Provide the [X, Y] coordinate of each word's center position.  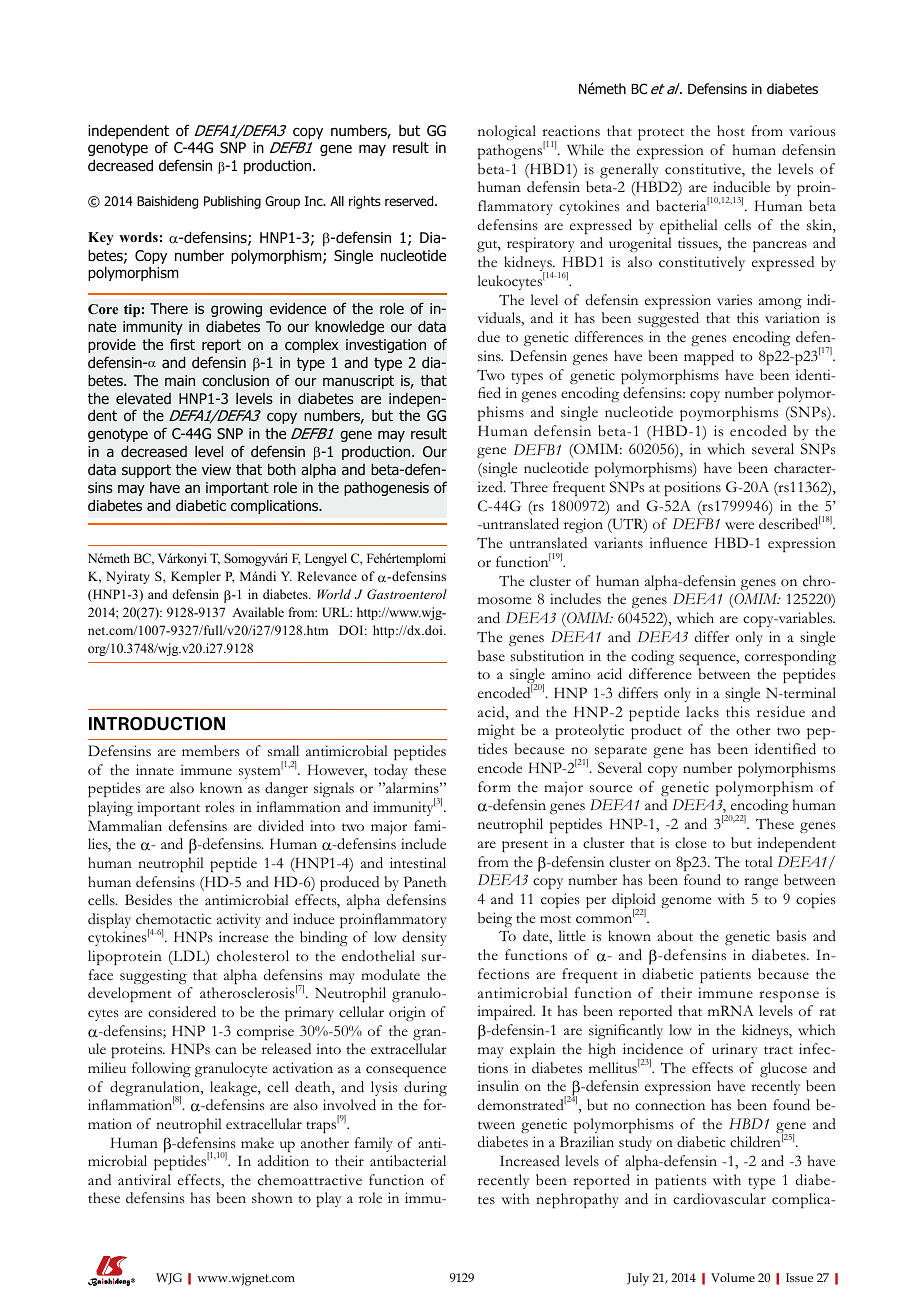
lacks [702, 712]
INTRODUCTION [157, 724]
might [496, 731]
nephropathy [577, 1200]
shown [272, 1198]
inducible [741, 187]
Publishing [232, 202]
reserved [410, 201]
